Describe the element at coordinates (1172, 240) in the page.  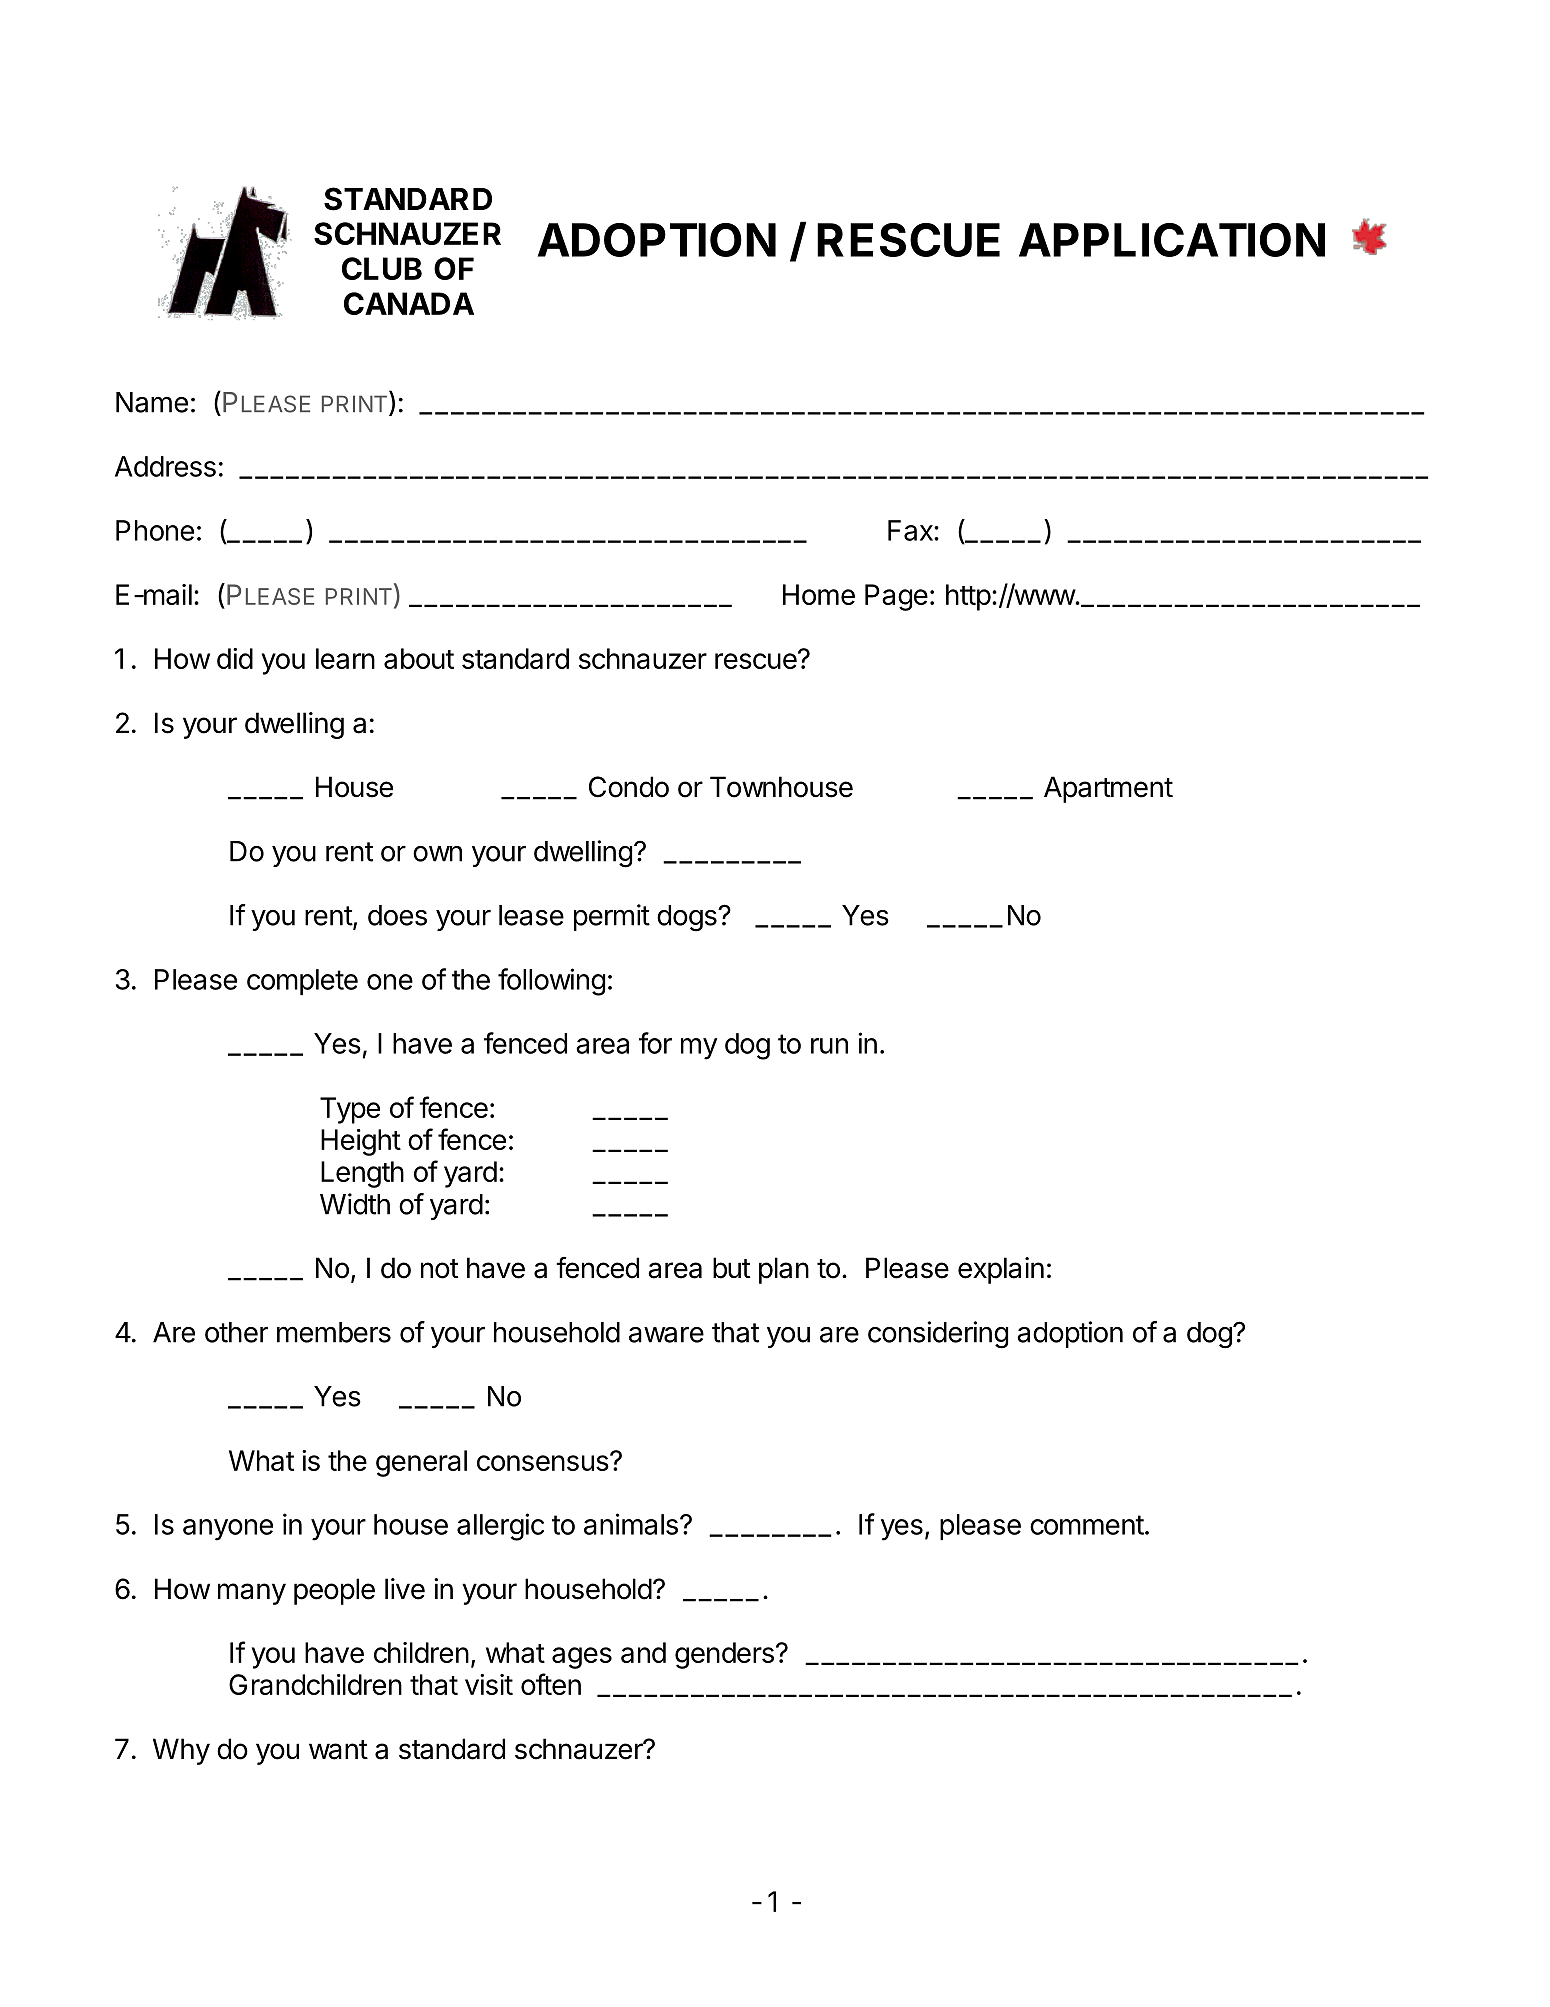
I see `APPLICATION` at that location.
